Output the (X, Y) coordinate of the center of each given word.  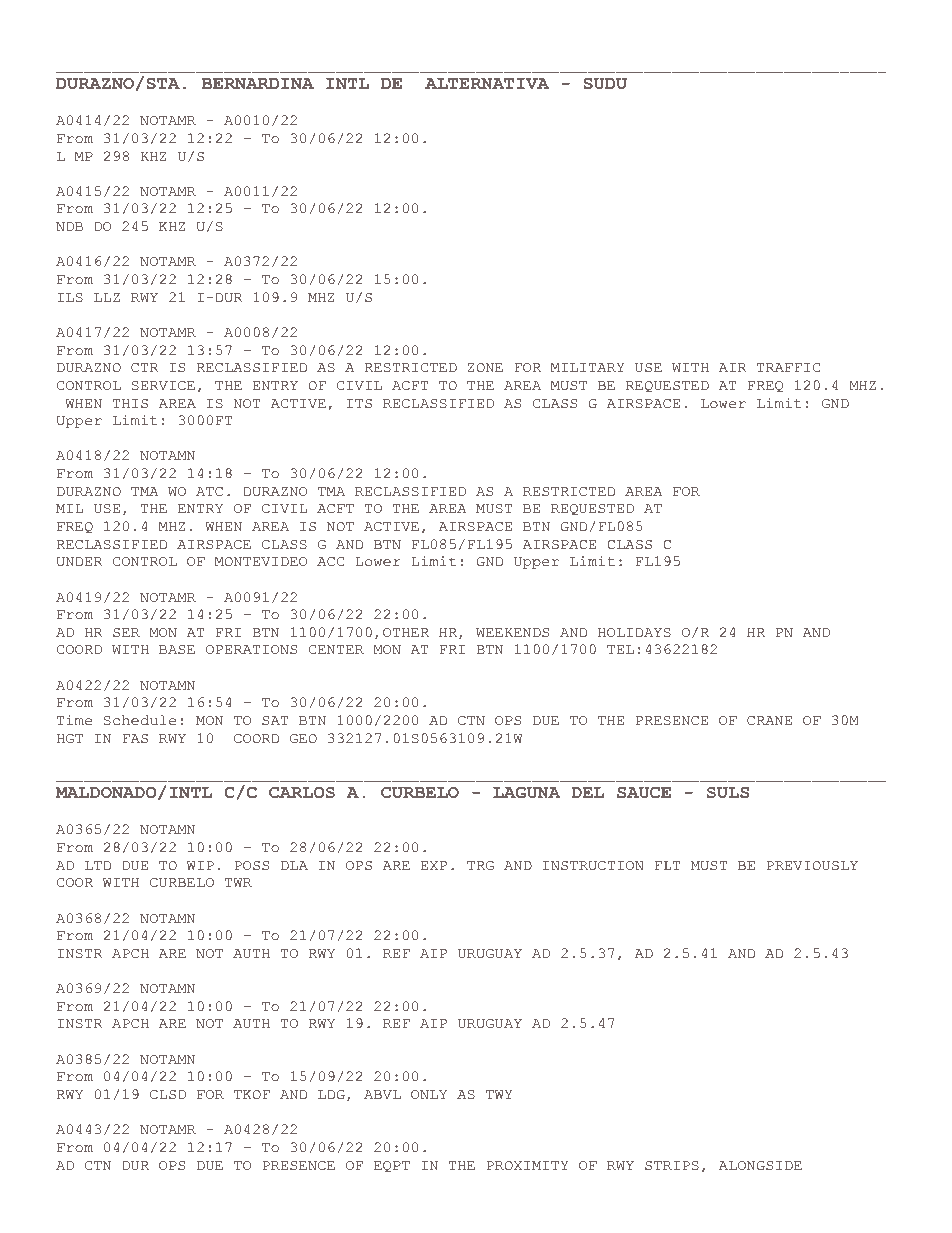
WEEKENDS (512, 633)
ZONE (485, 368)
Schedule (140, 720)
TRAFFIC (788, 368)
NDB (69, 226)
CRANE (769, 721)
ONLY (429, 1095)
